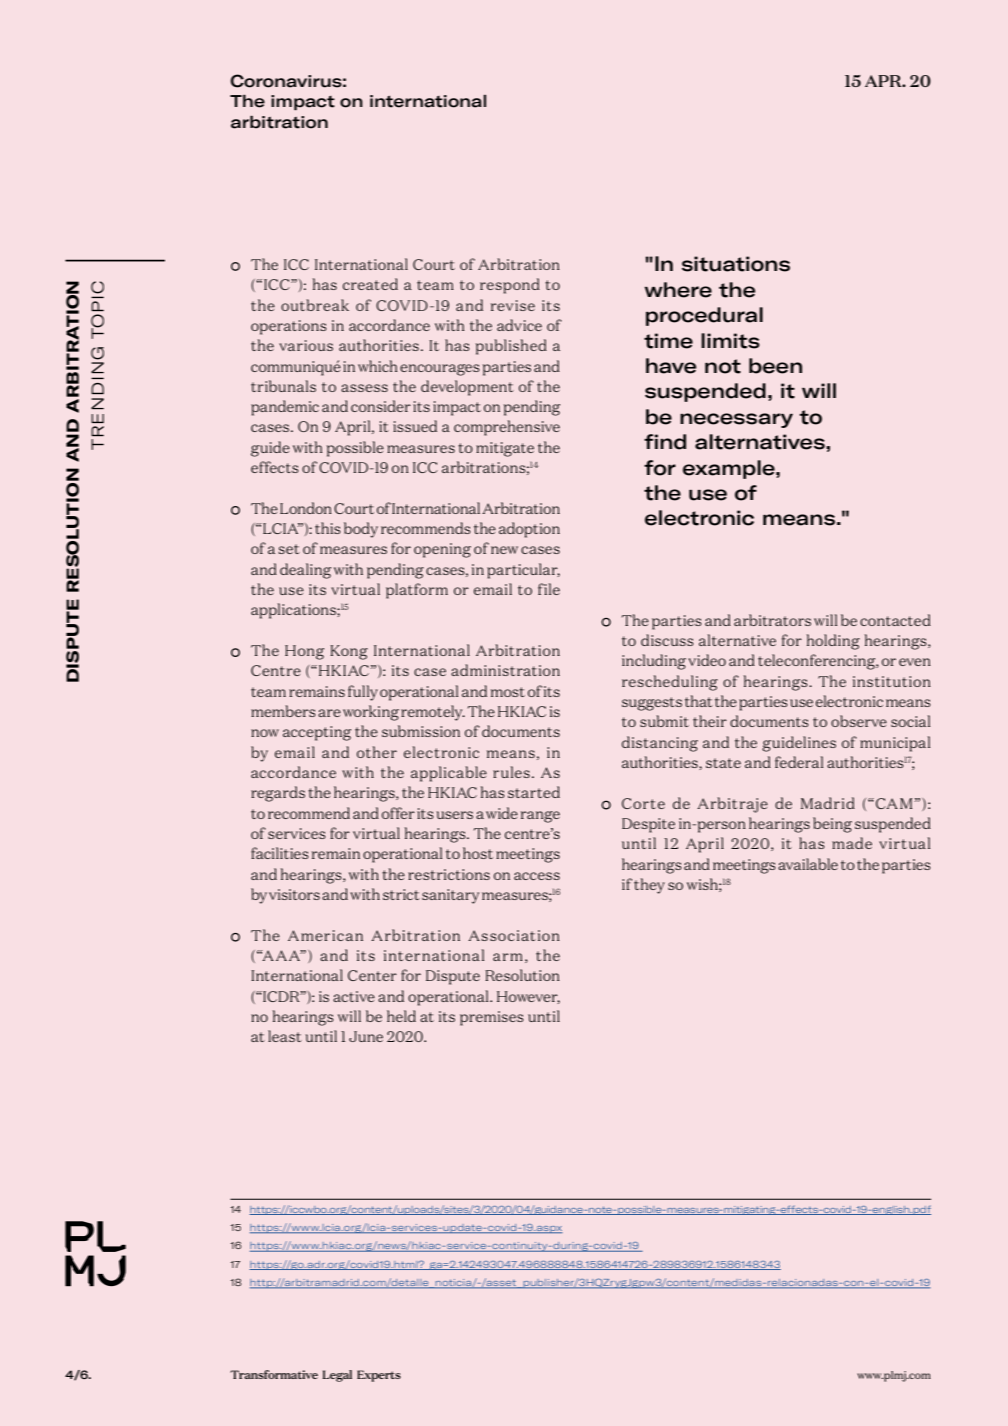 This page has height=1426, width=1008. What do you see at coordinates (398, 813) in the page?
I see `offer` at bounding box center [398, 813].
